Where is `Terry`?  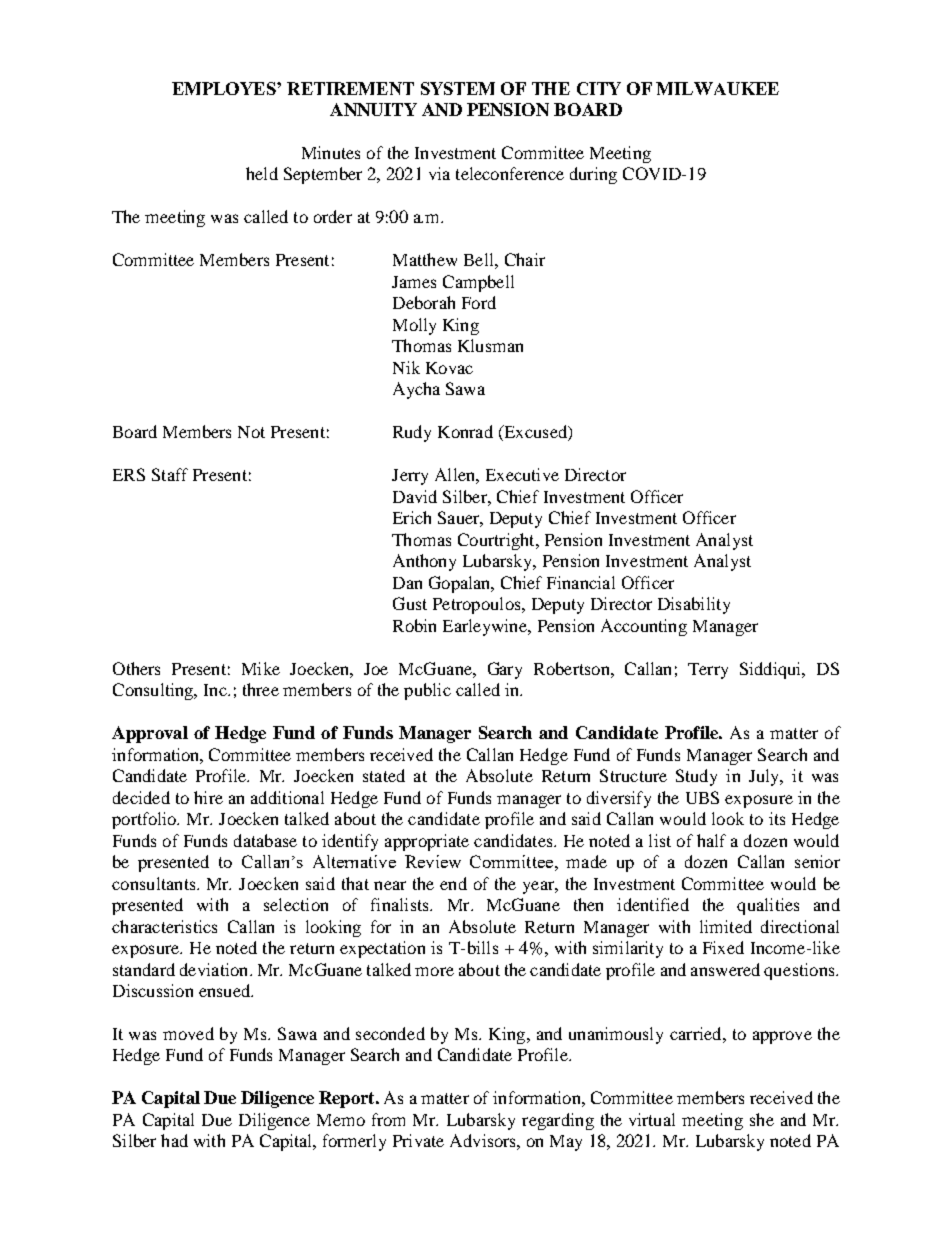
Terry is located at coordinates (708, 671).
